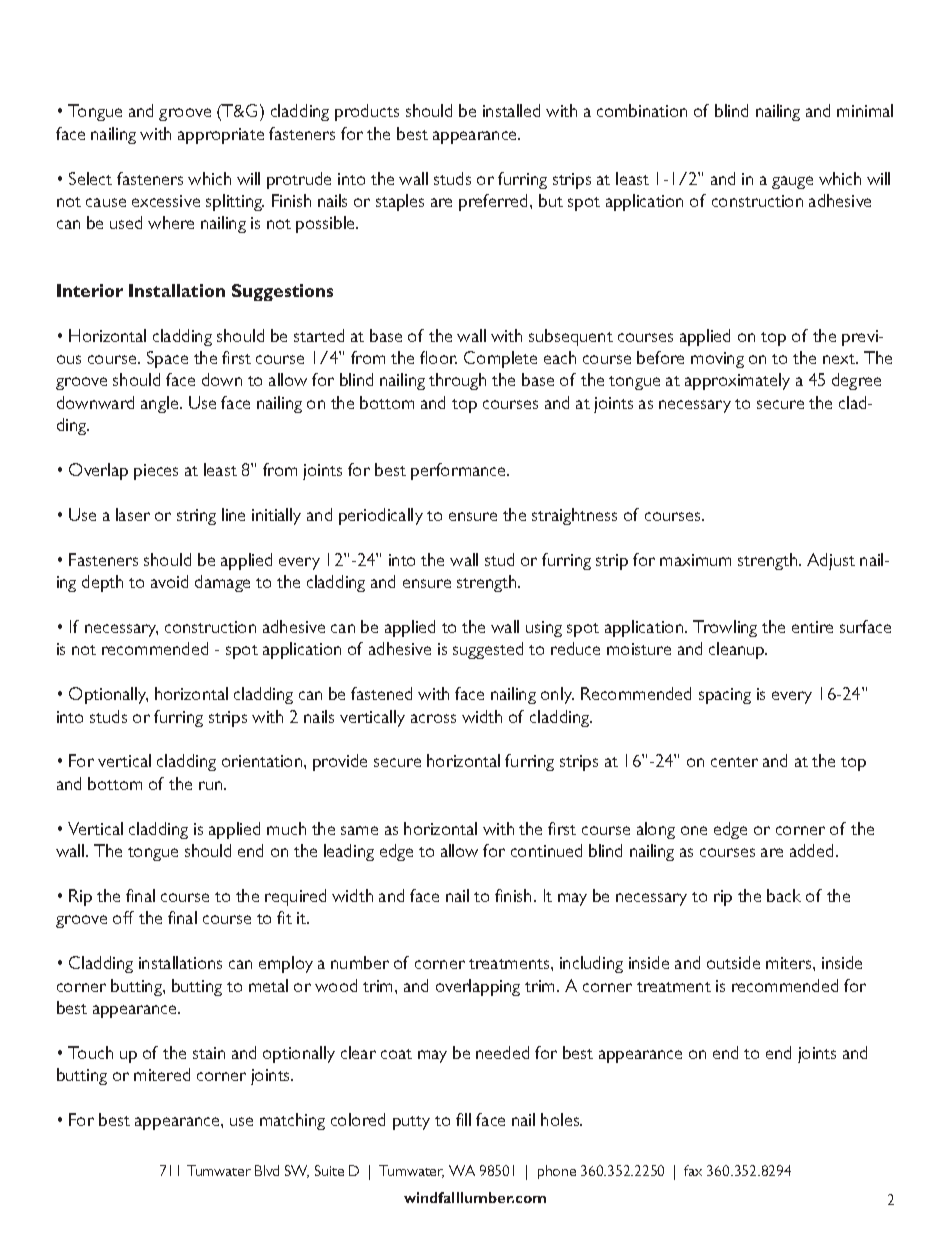 The width and height of the screenshot is (952, 1233). I want to click on avoid, so click(169, 581).
